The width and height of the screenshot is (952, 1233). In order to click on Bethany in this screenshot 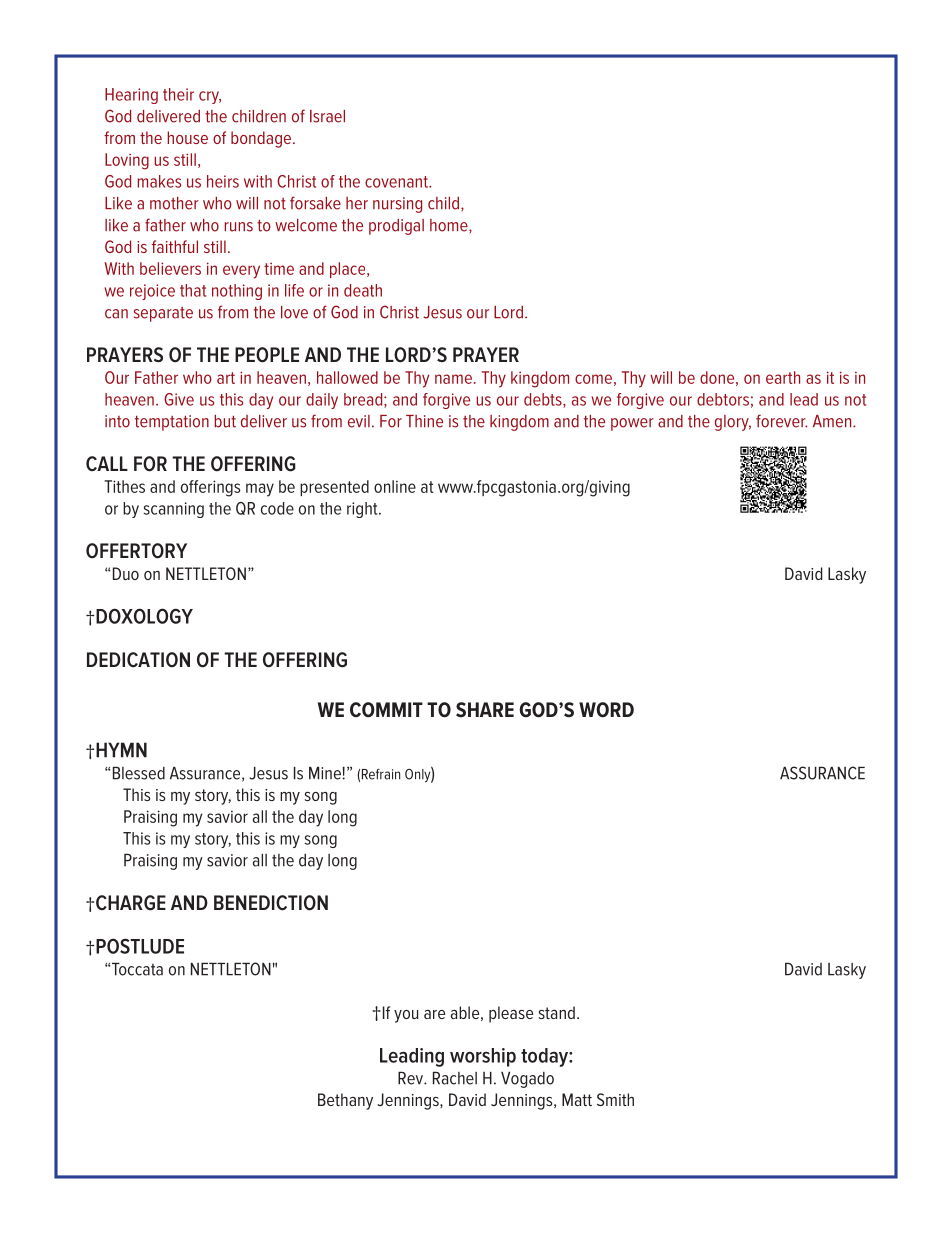, I will do `click(345, 1101)`.
